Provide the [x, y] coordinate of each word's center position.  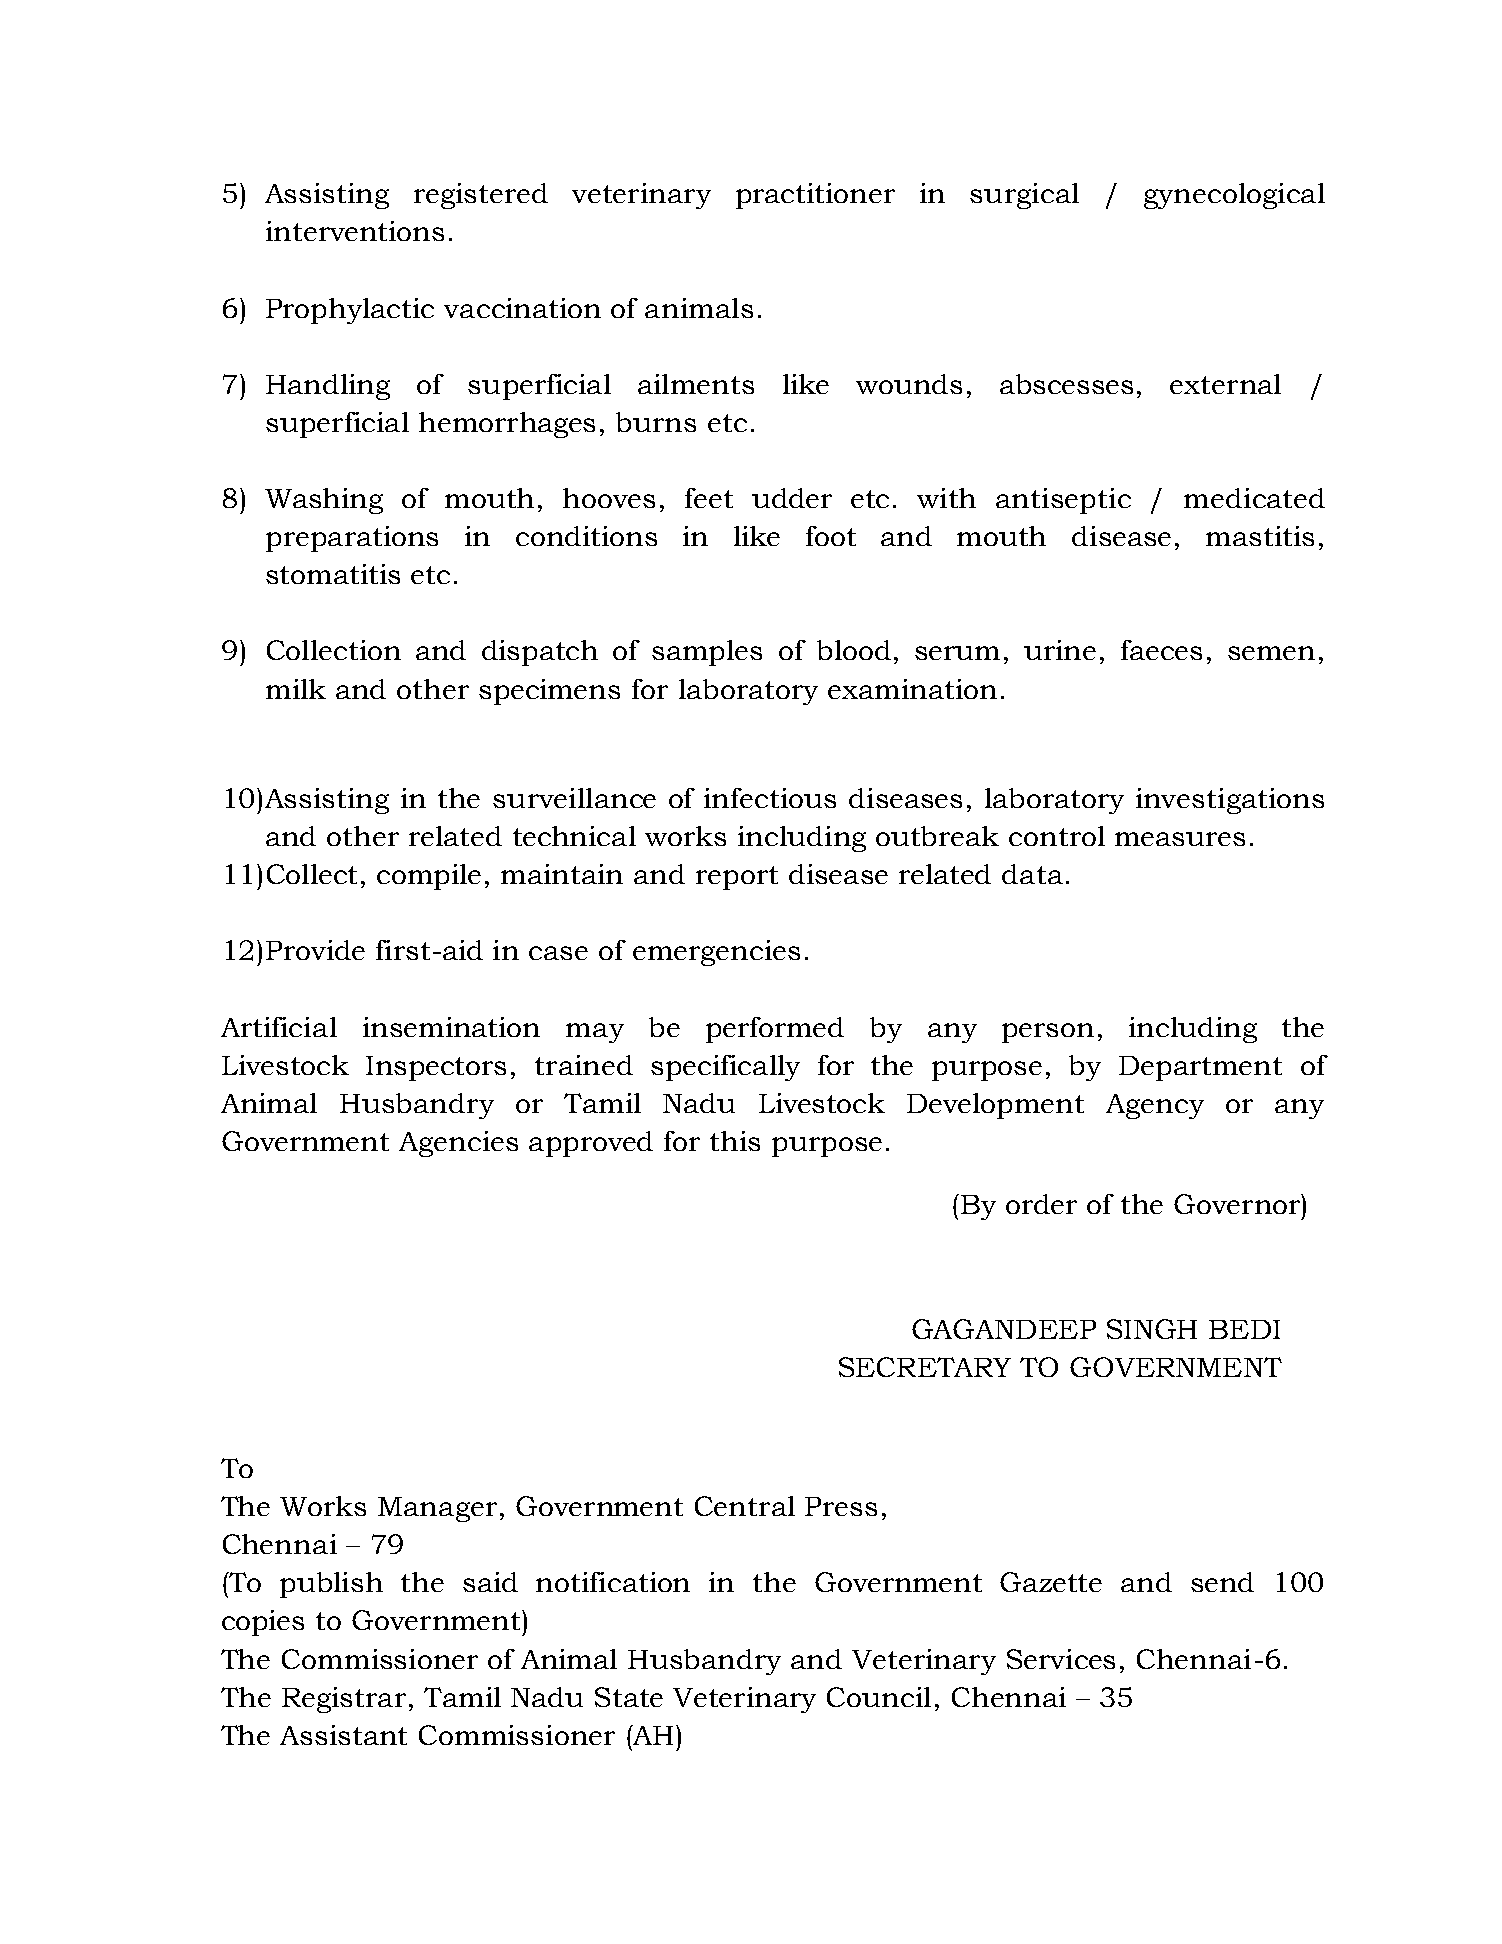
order [1041, 1204]
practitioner [815, 196]
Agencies [458, 1144]
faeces [1161, 650]
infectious [770, 798]
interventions [355, 231]
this [735, 1141]
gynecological [1234, 196]
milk [296, 689]
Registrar [344, 1700]
